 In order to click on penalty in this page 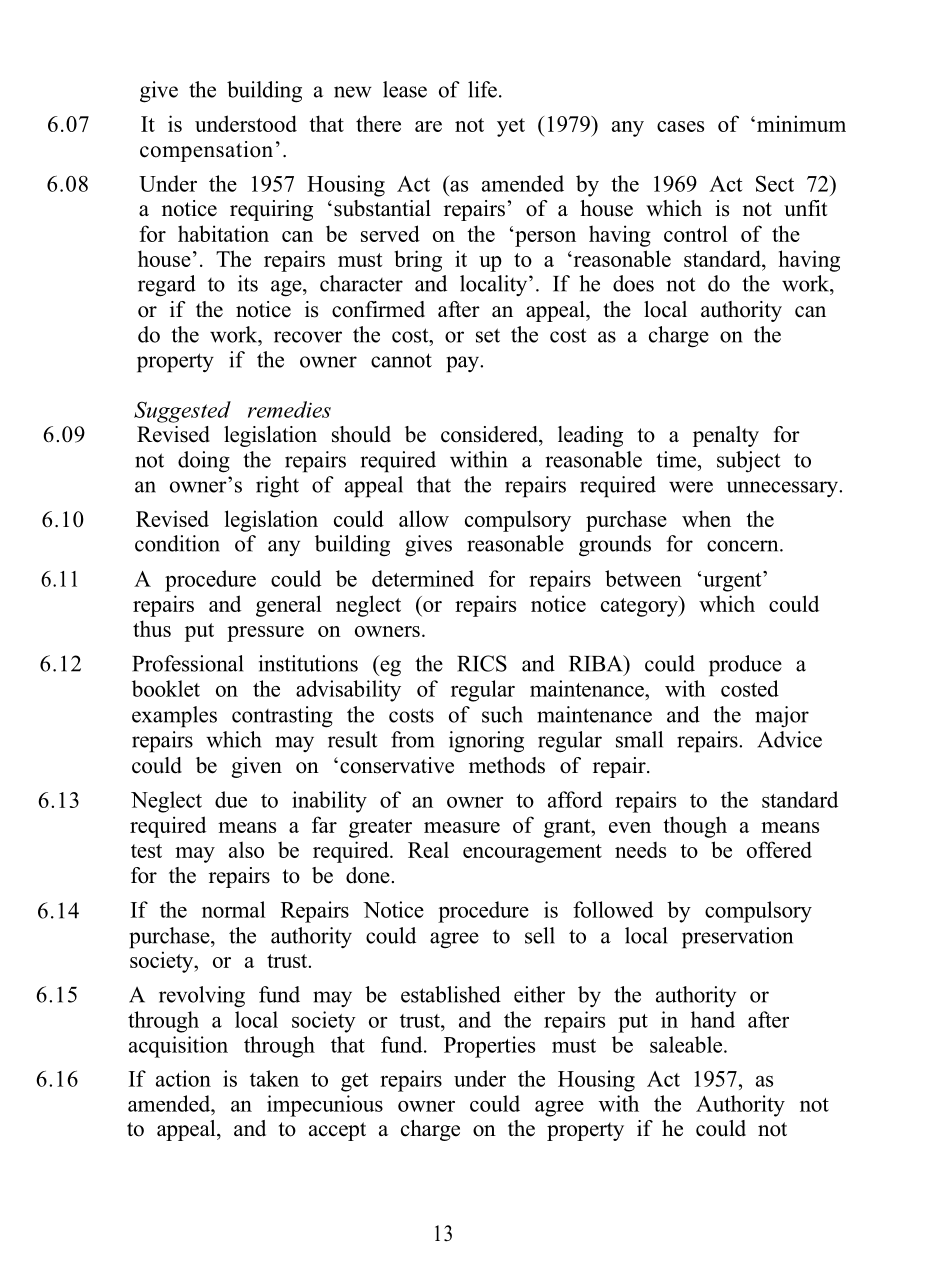, I will do `click(726, 436)`.
